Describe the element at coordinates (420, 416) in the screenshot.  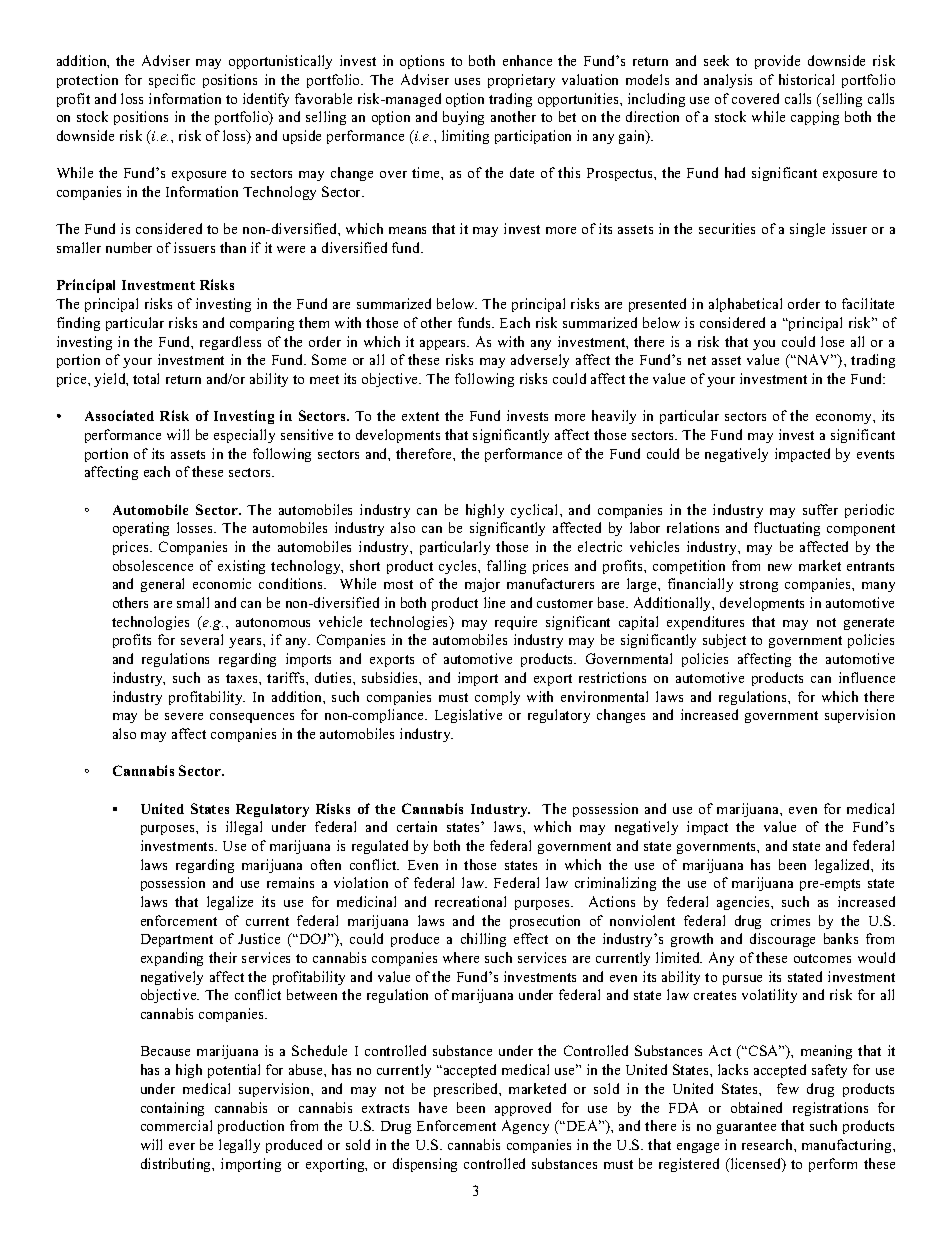
I see `extent` at that location.
